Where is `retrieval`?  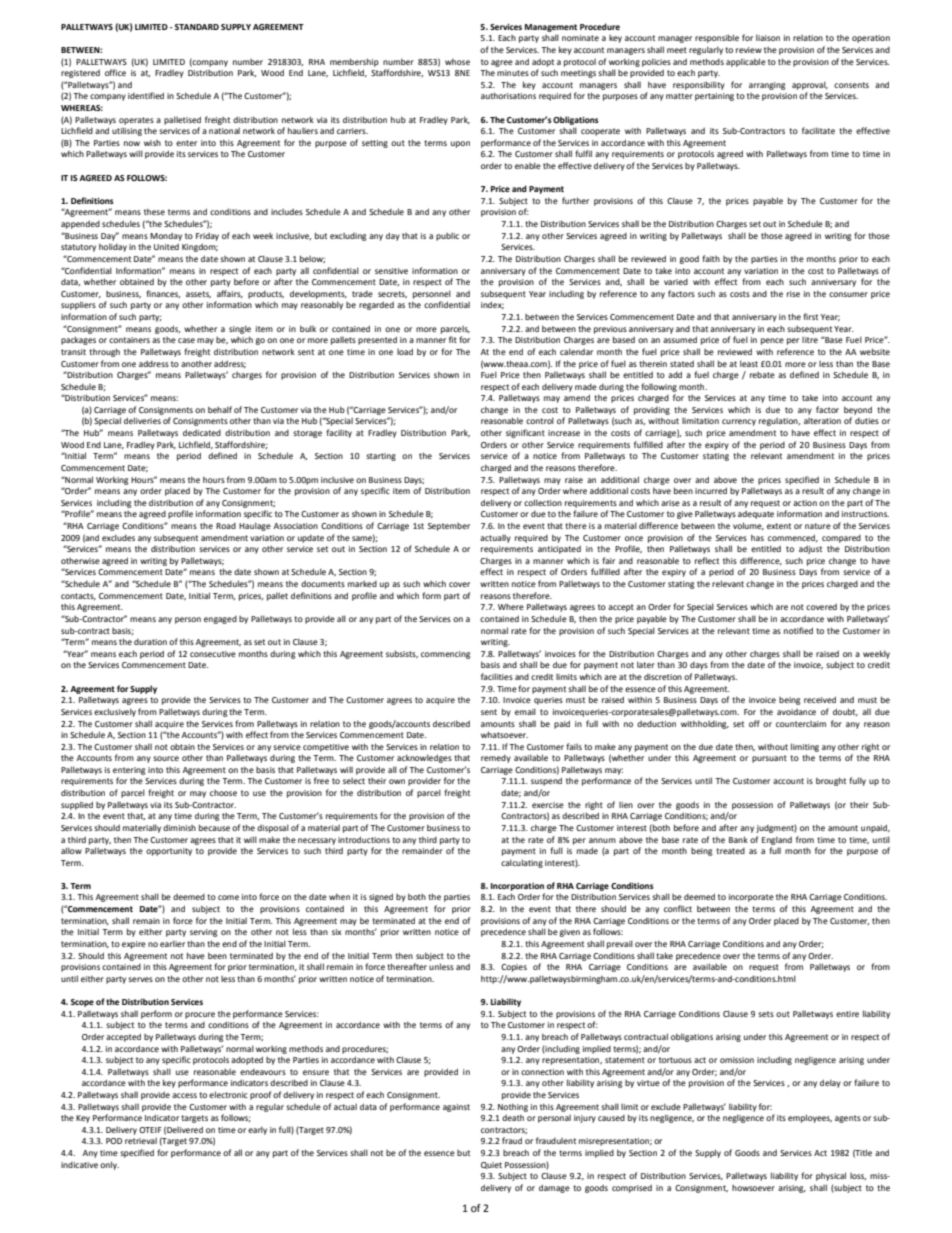 retrieval is located at coordinates (141, 1141).
